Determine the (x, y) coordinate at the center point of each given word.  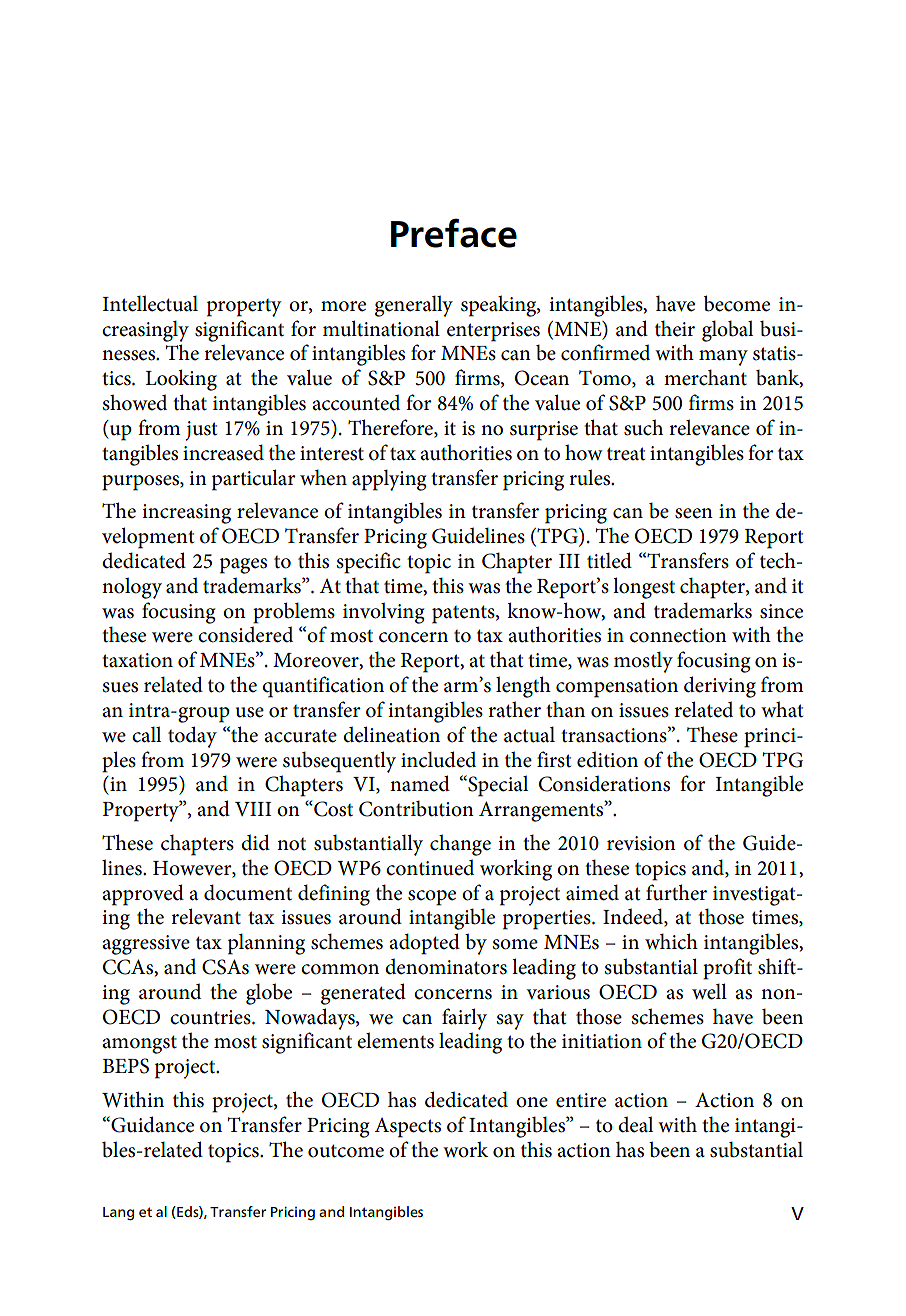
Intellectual (150, 303)
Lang (118, 1213)
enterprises (493, 332)
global (727, 331)
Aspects (407, 1128)
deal (635, 1124)
